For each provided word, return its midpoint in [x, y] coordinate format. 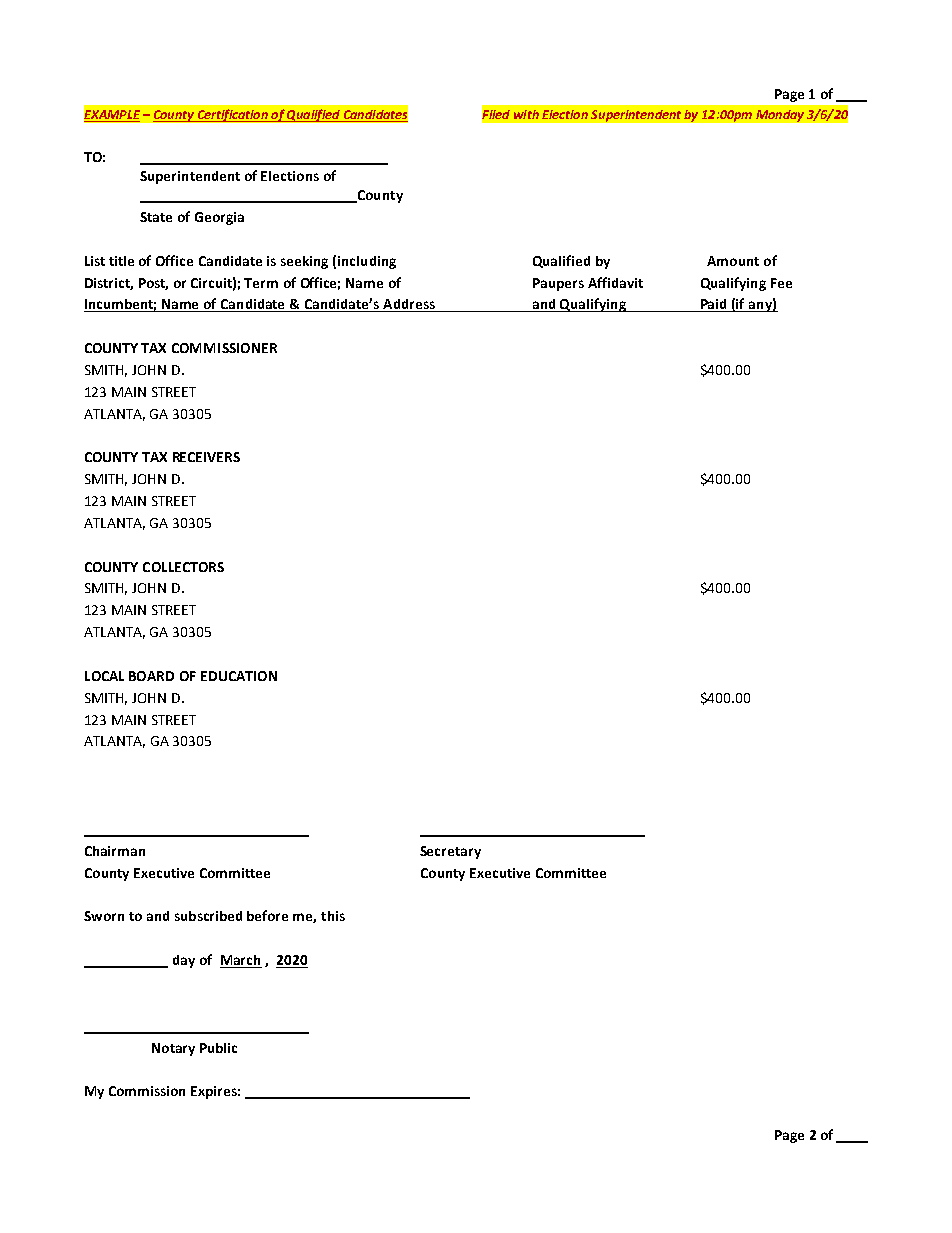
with [526, 114]
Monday [780, 116]
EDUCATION [239, 676]
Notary [173, 1049]
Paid [714, 305]
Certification [232, 115]
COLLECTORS [183, 567]
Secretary [450, 852]
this [333, 916]
